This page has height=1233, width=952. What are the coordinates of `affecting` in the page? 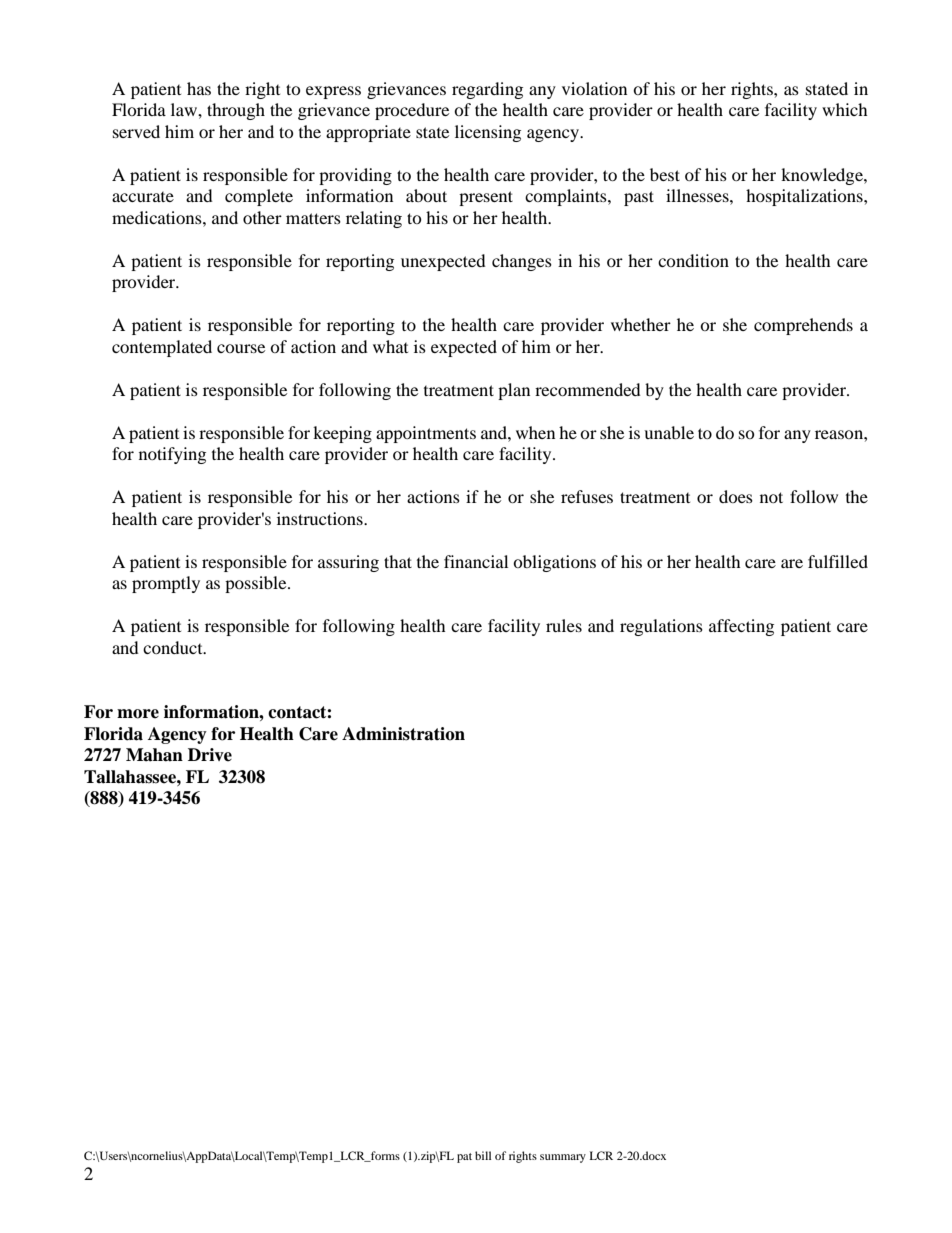 It's located at (741, 627).
